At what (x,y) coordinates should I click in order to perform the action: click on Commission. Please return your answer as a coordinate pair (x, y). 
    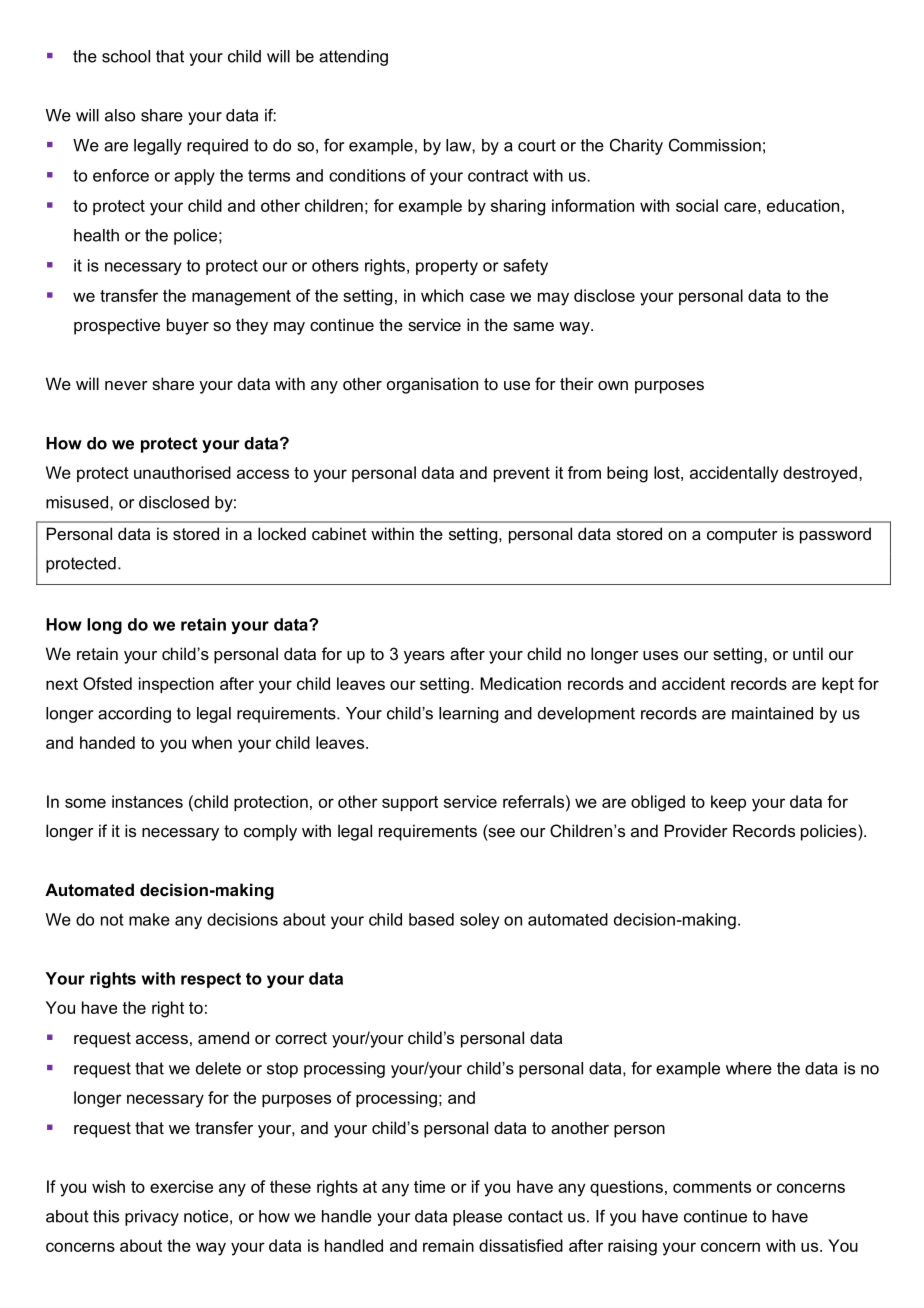
    Looking at the image, I should click on (715, 145).
